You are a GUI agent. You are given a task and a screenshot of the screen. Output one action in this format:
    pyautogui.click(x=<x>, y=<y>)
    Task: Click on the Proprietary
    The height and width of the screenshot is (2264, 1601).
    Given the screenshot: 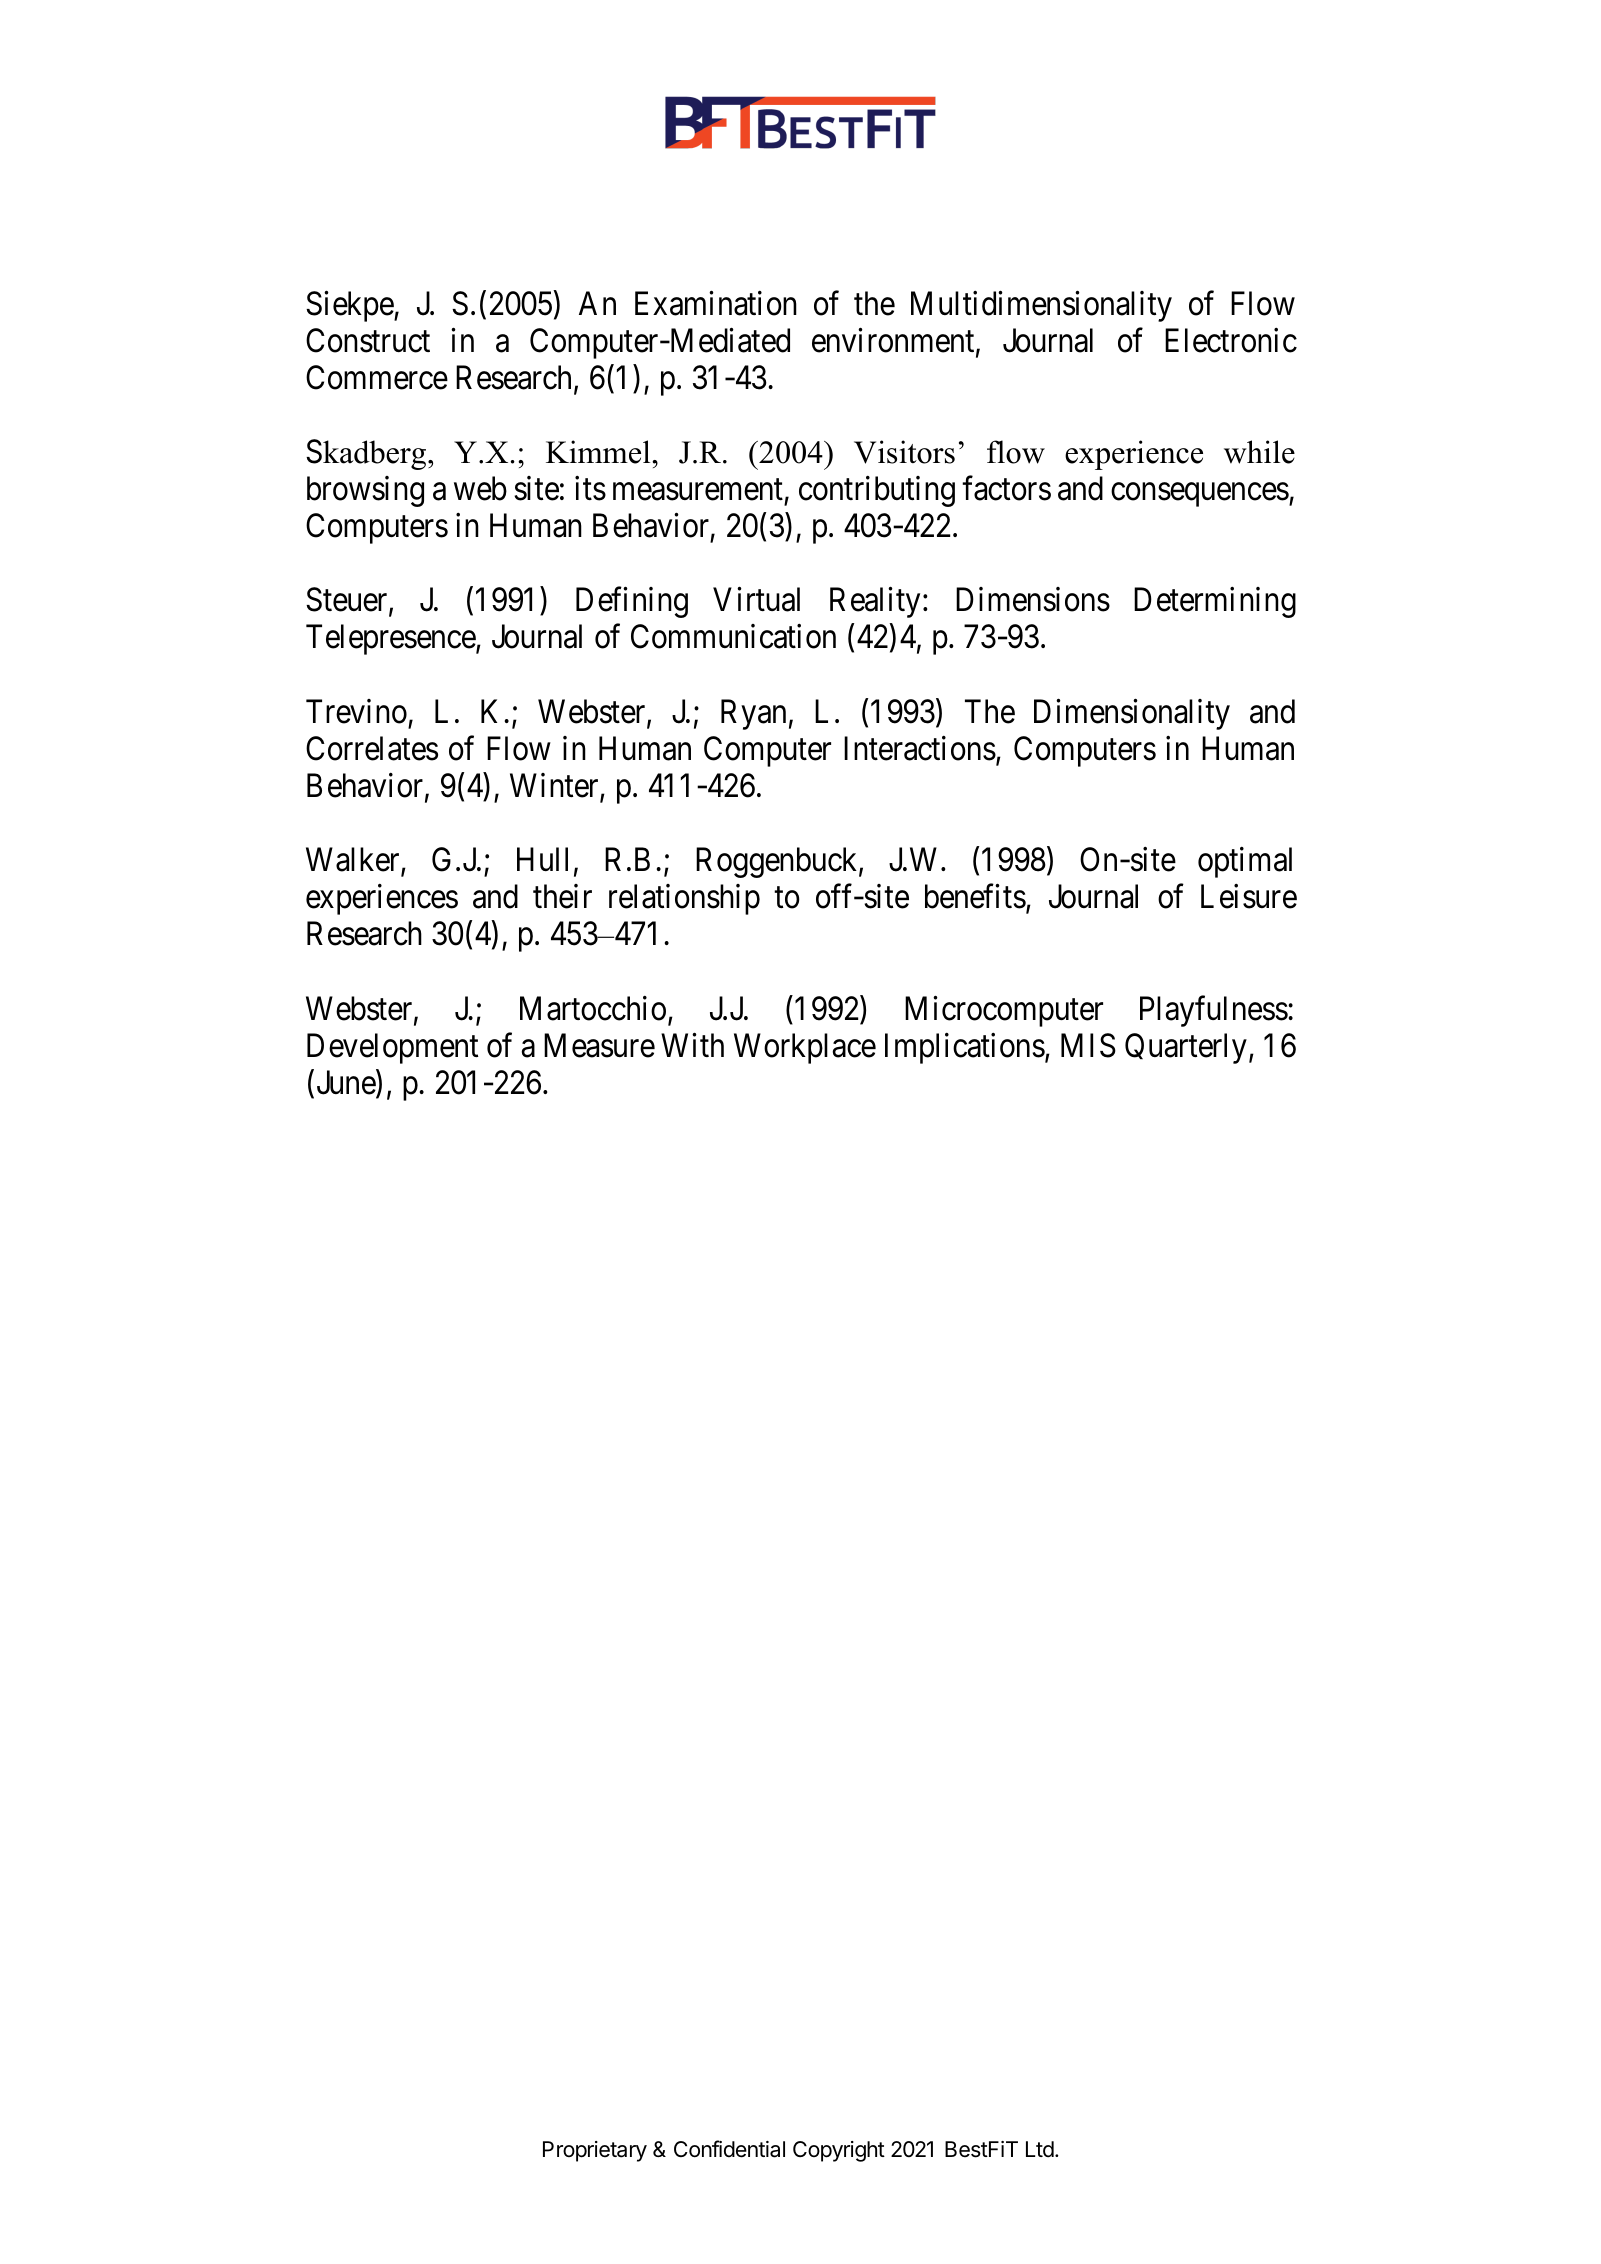 What is the action you would take?
    pyautogui.click(x=595, y=2151)
